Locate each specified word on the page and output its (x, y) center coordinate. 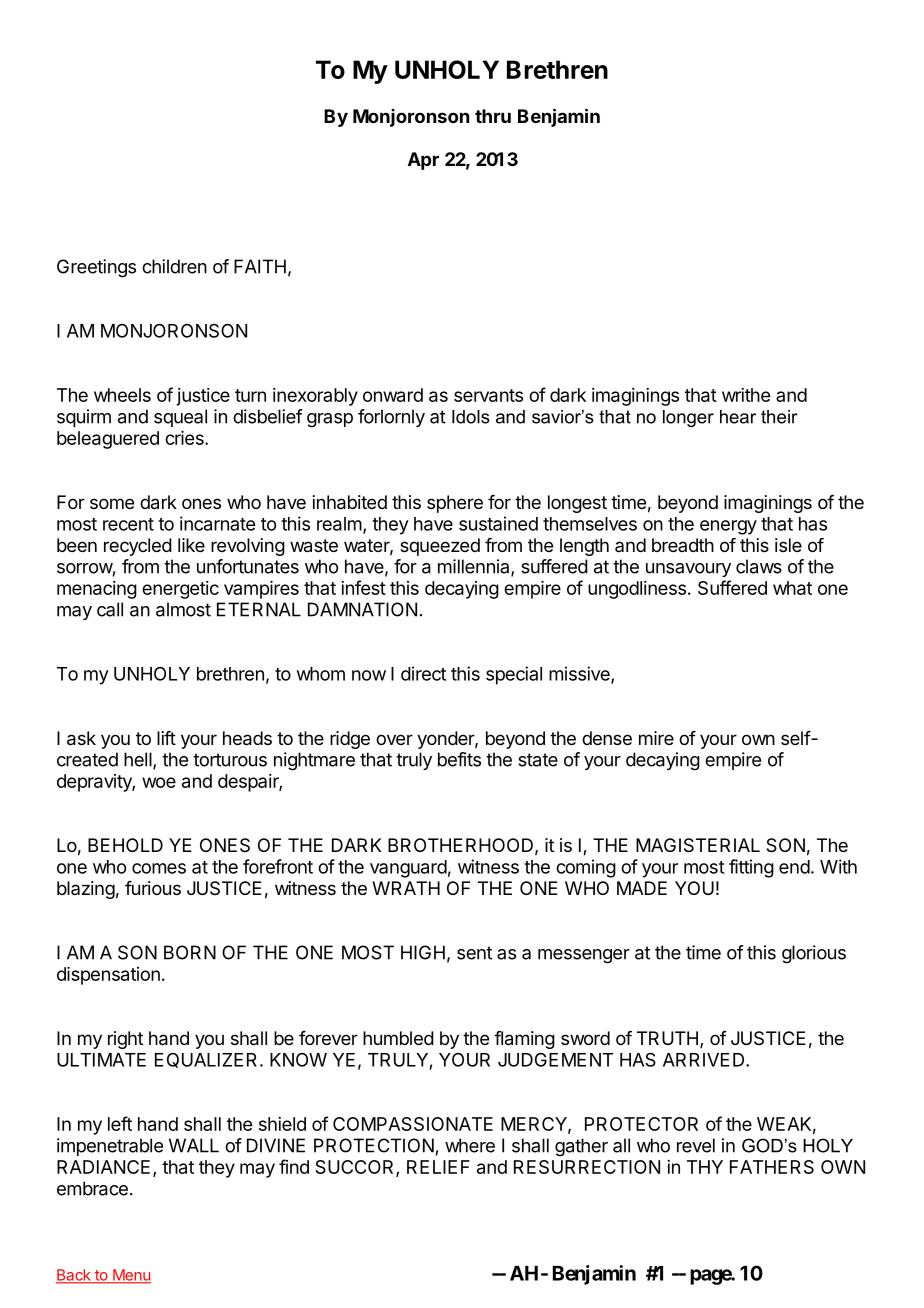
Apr (423, 161)
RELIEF (438, 1167)
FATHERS (772, 1167)
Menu (131, 1276)
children (174, 266)
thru (493, 116)
